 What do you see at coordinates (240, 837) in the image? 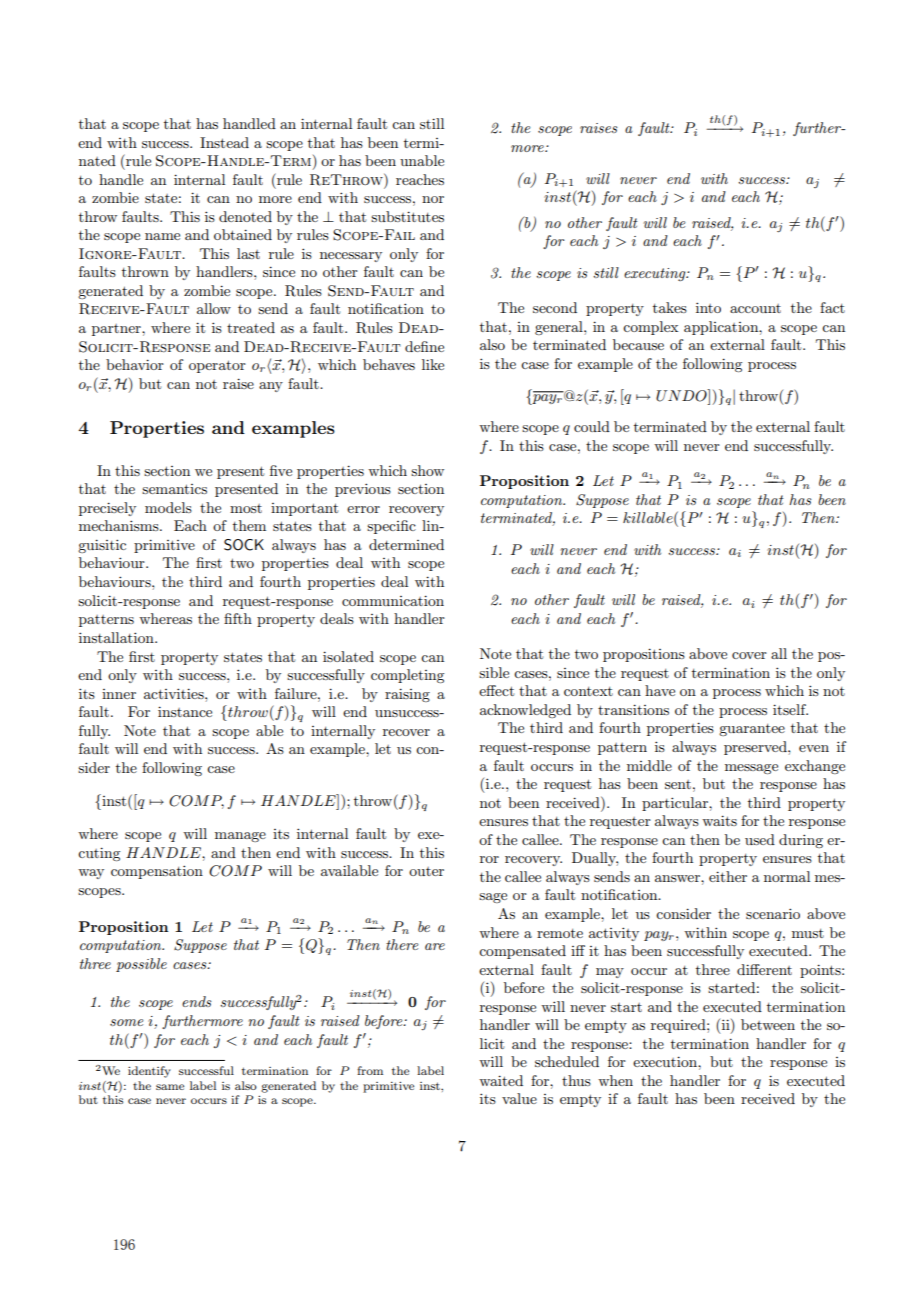
I see `manage` at bounding box center [240, 837].
